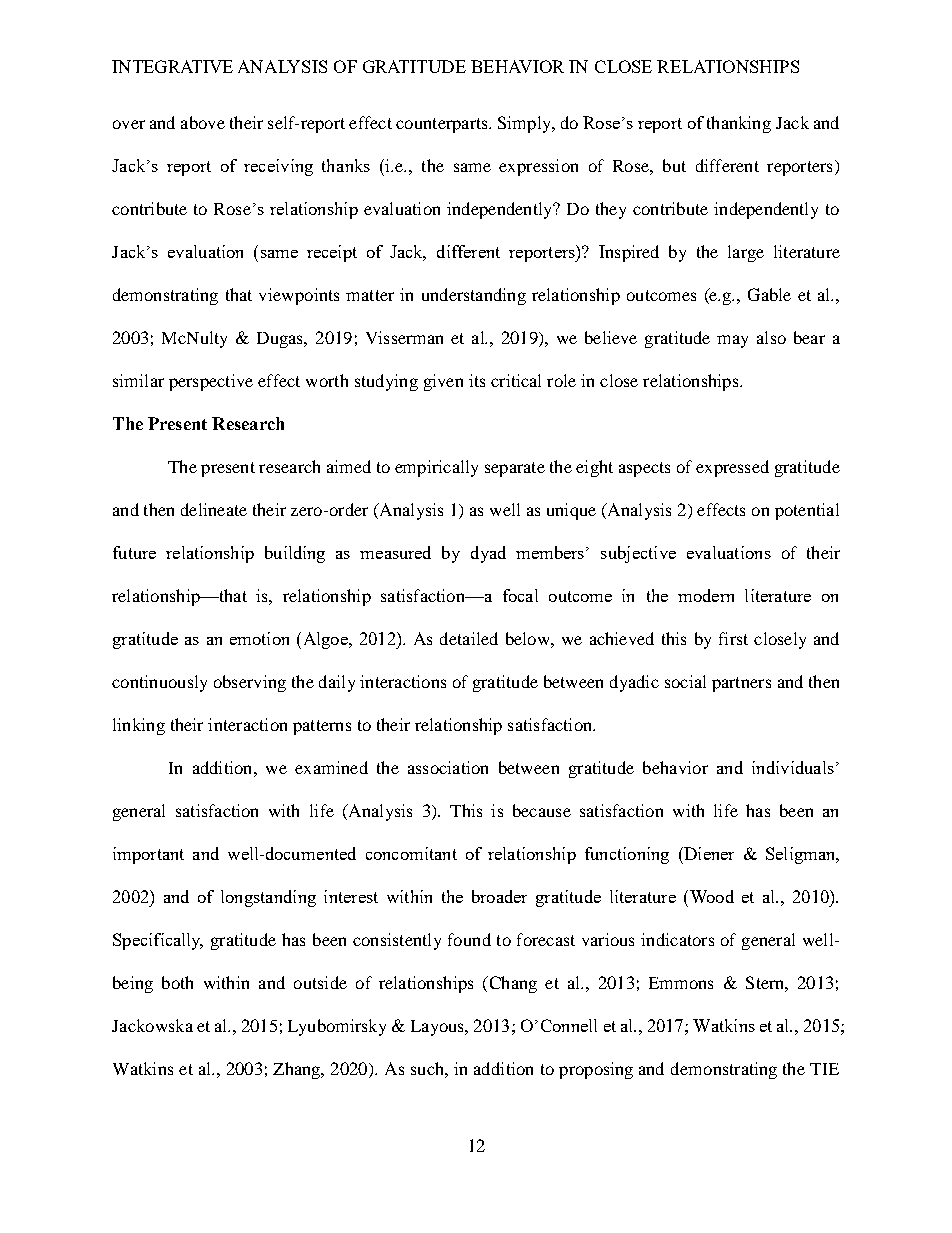  Describe the element at coordinates (250, 683) in the screenshot. I see `observing` at that location.
